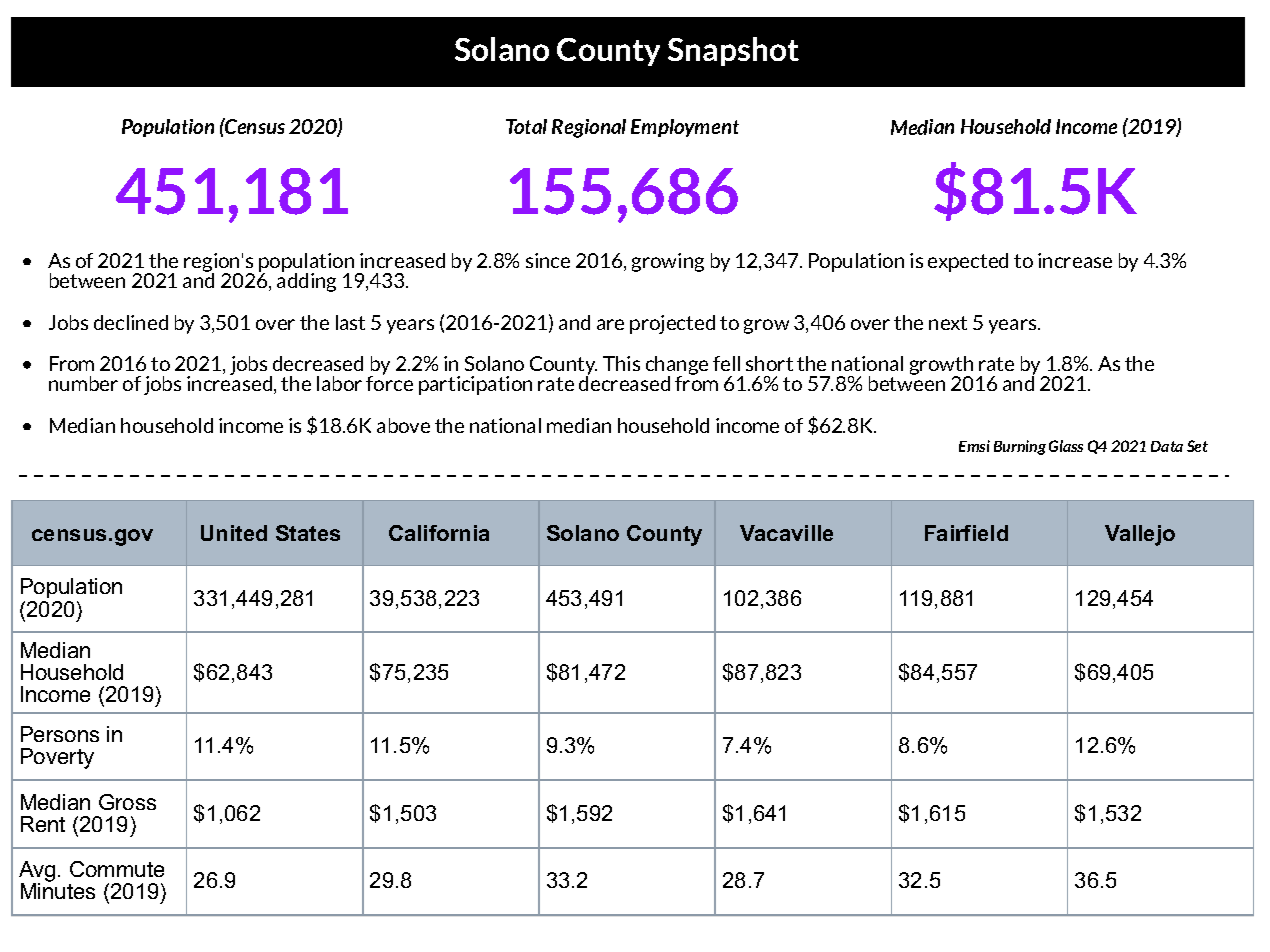  What do you see at coordinates (439, 533) in the screenshot?
I see `California` at bounding box center [439, 533].
